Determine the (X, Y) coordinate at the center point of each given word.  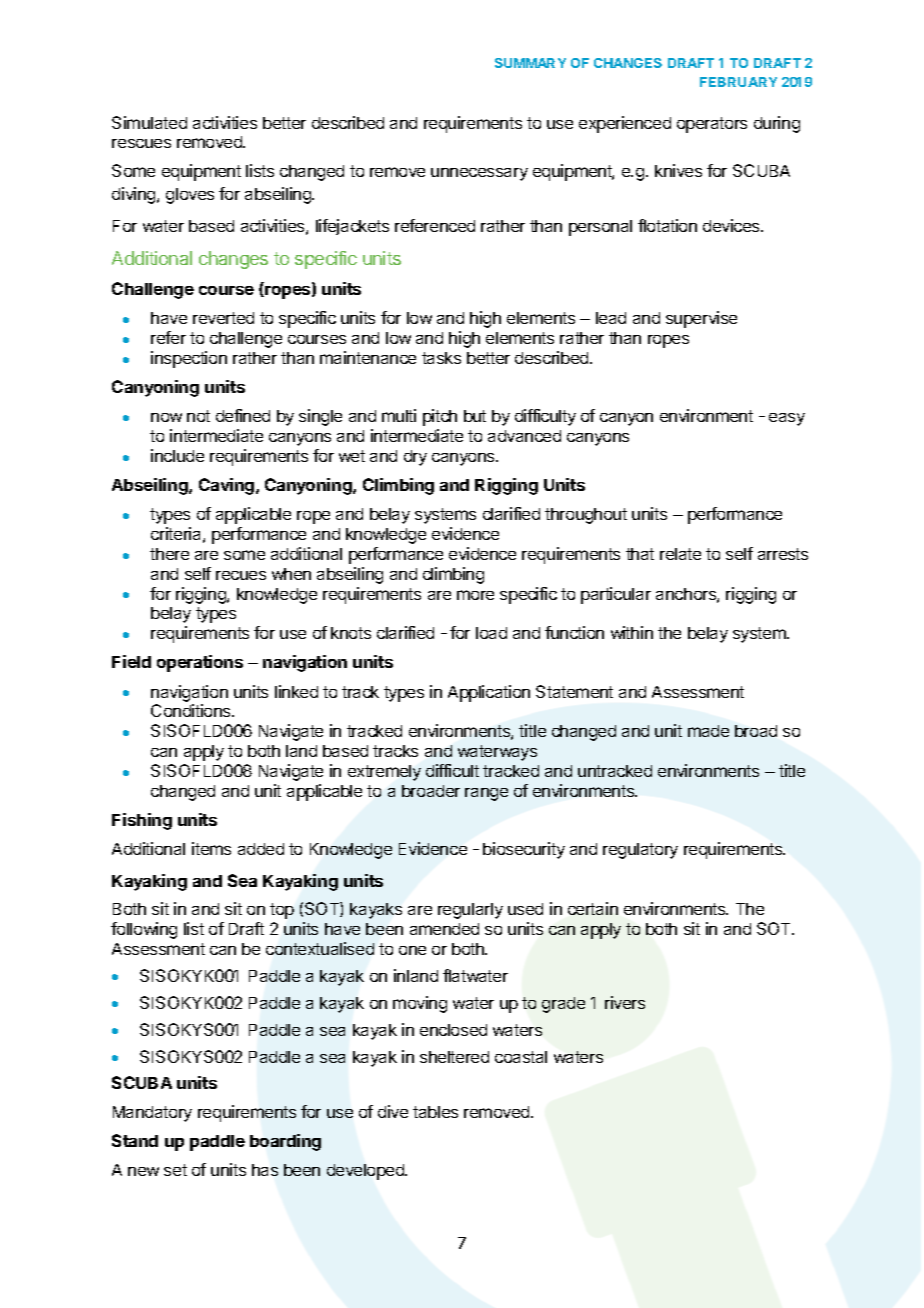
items (211, 848)
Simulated (149, 122)
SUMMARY (530, 63)
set (175, 1170)
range (486, 794)
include (177, 455)
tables (435, 1112)
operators (712, 125)
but (475, 416)
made (708, 731)
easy (787, 419)
